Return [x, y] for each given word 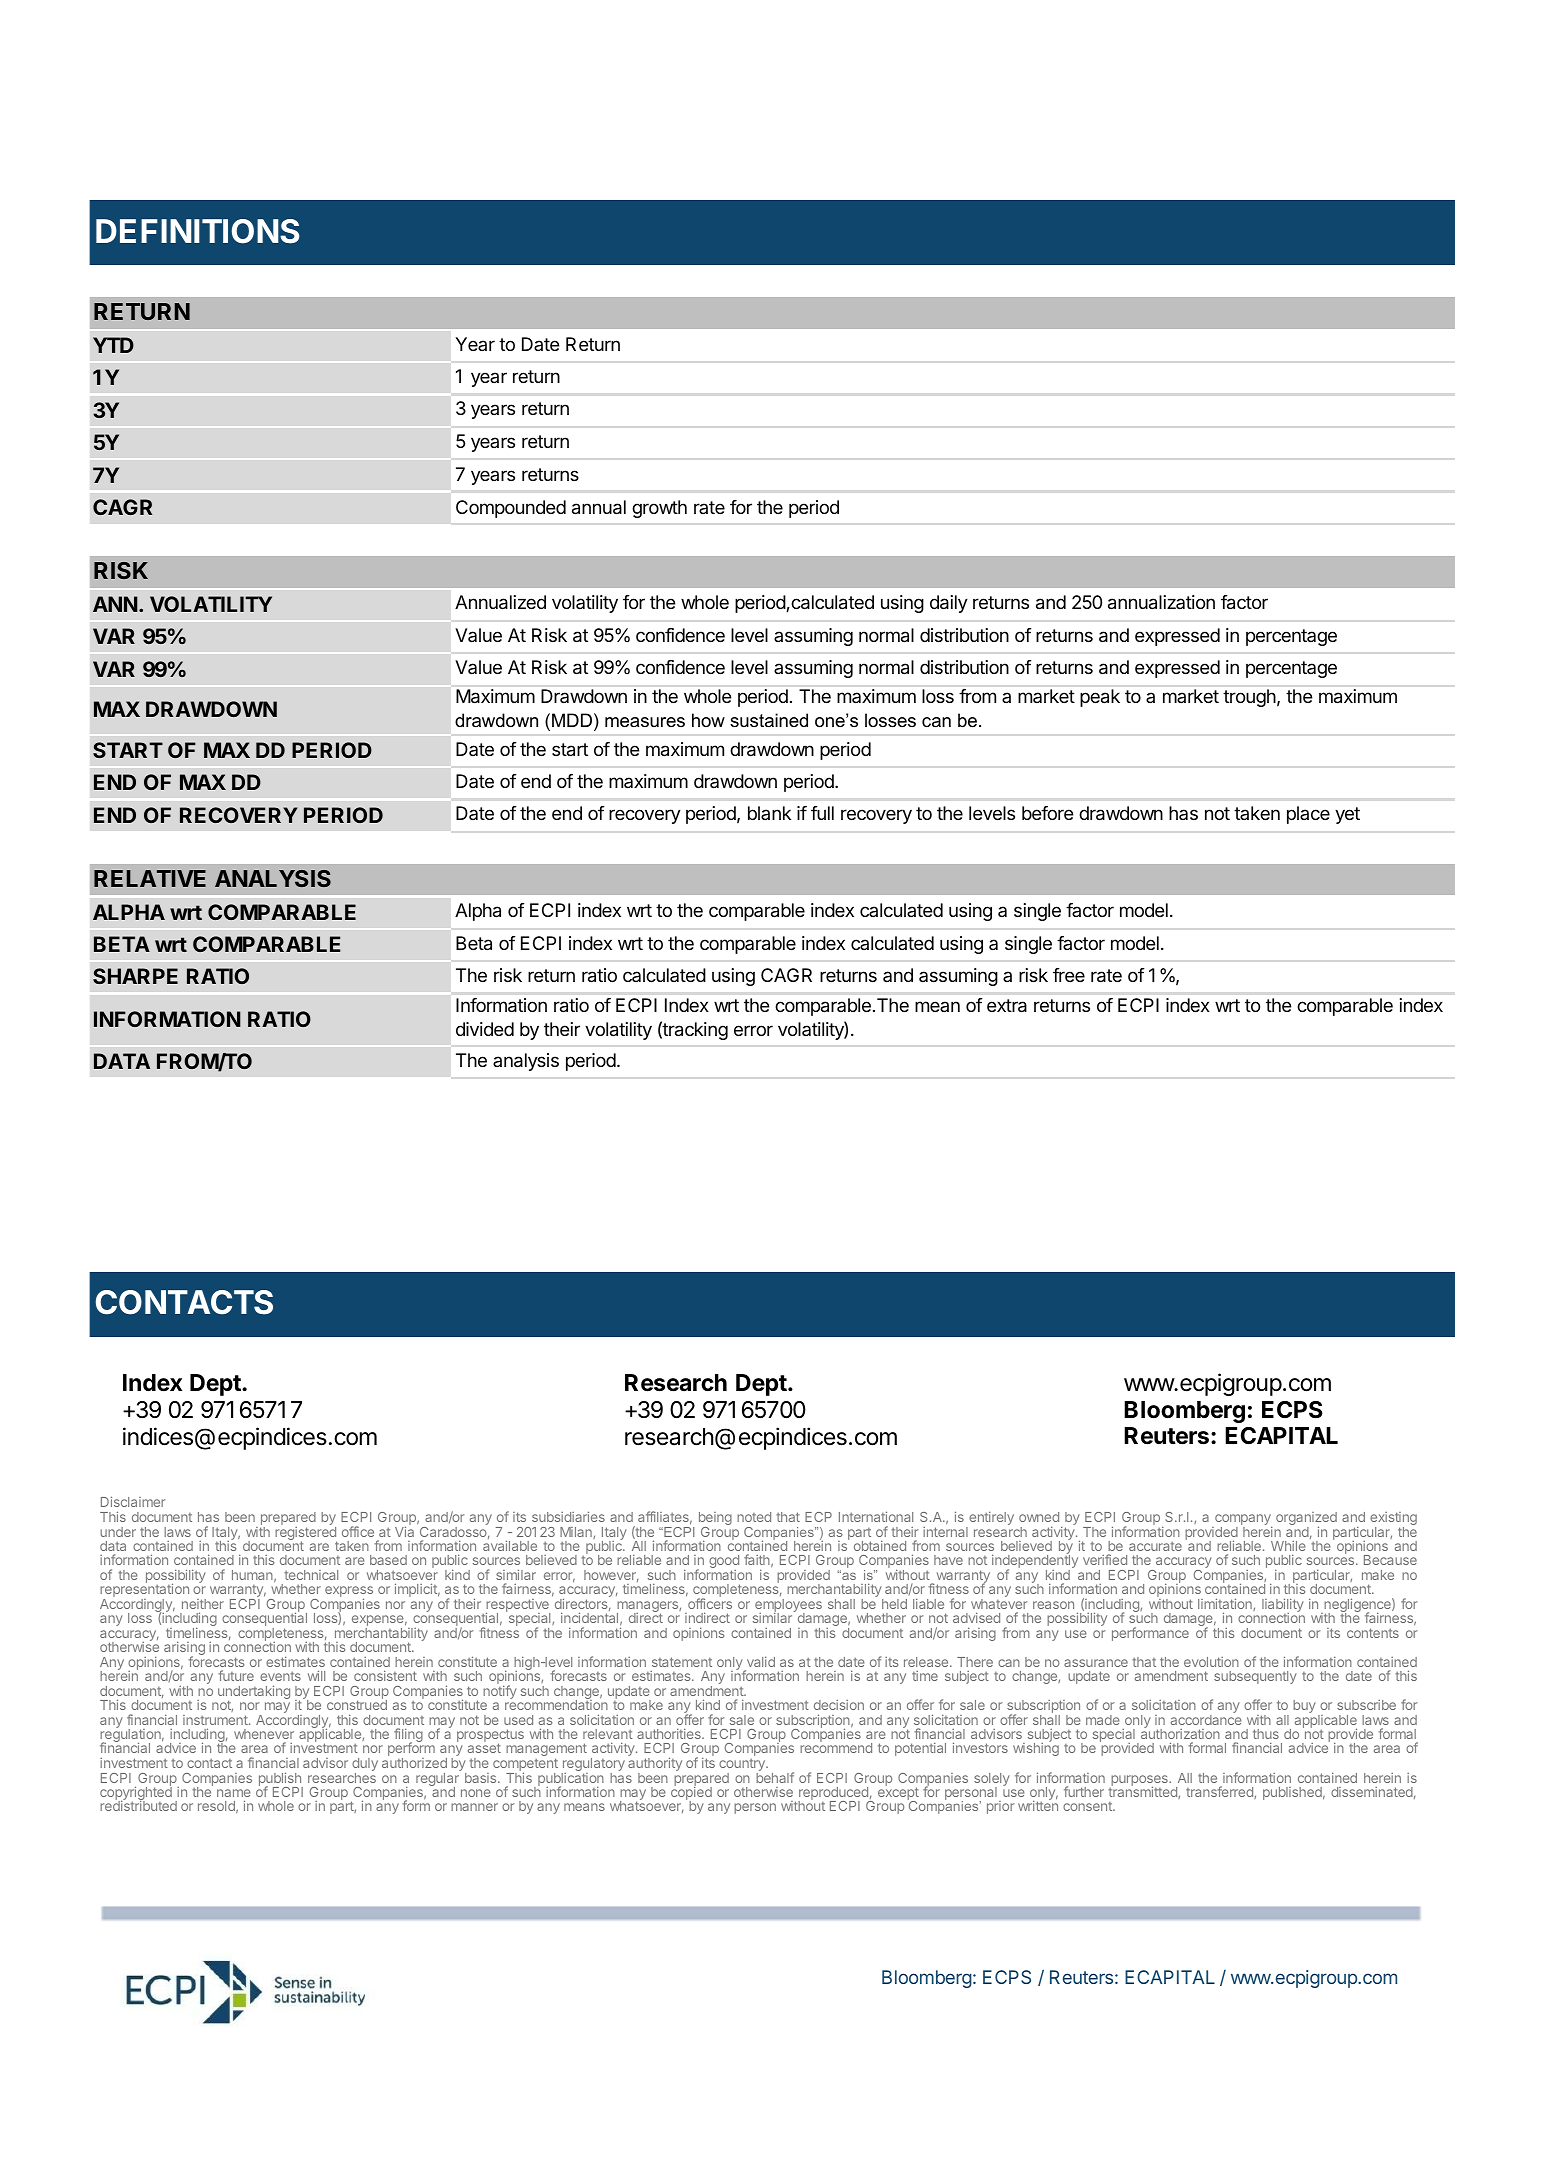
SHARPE [135, 976]
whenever [264, 1734]
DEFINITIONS [197, 231]
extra [1007, 1006]
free [1069, 975]
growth [659, 509]
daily [949, 604]
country [743, 1766]
